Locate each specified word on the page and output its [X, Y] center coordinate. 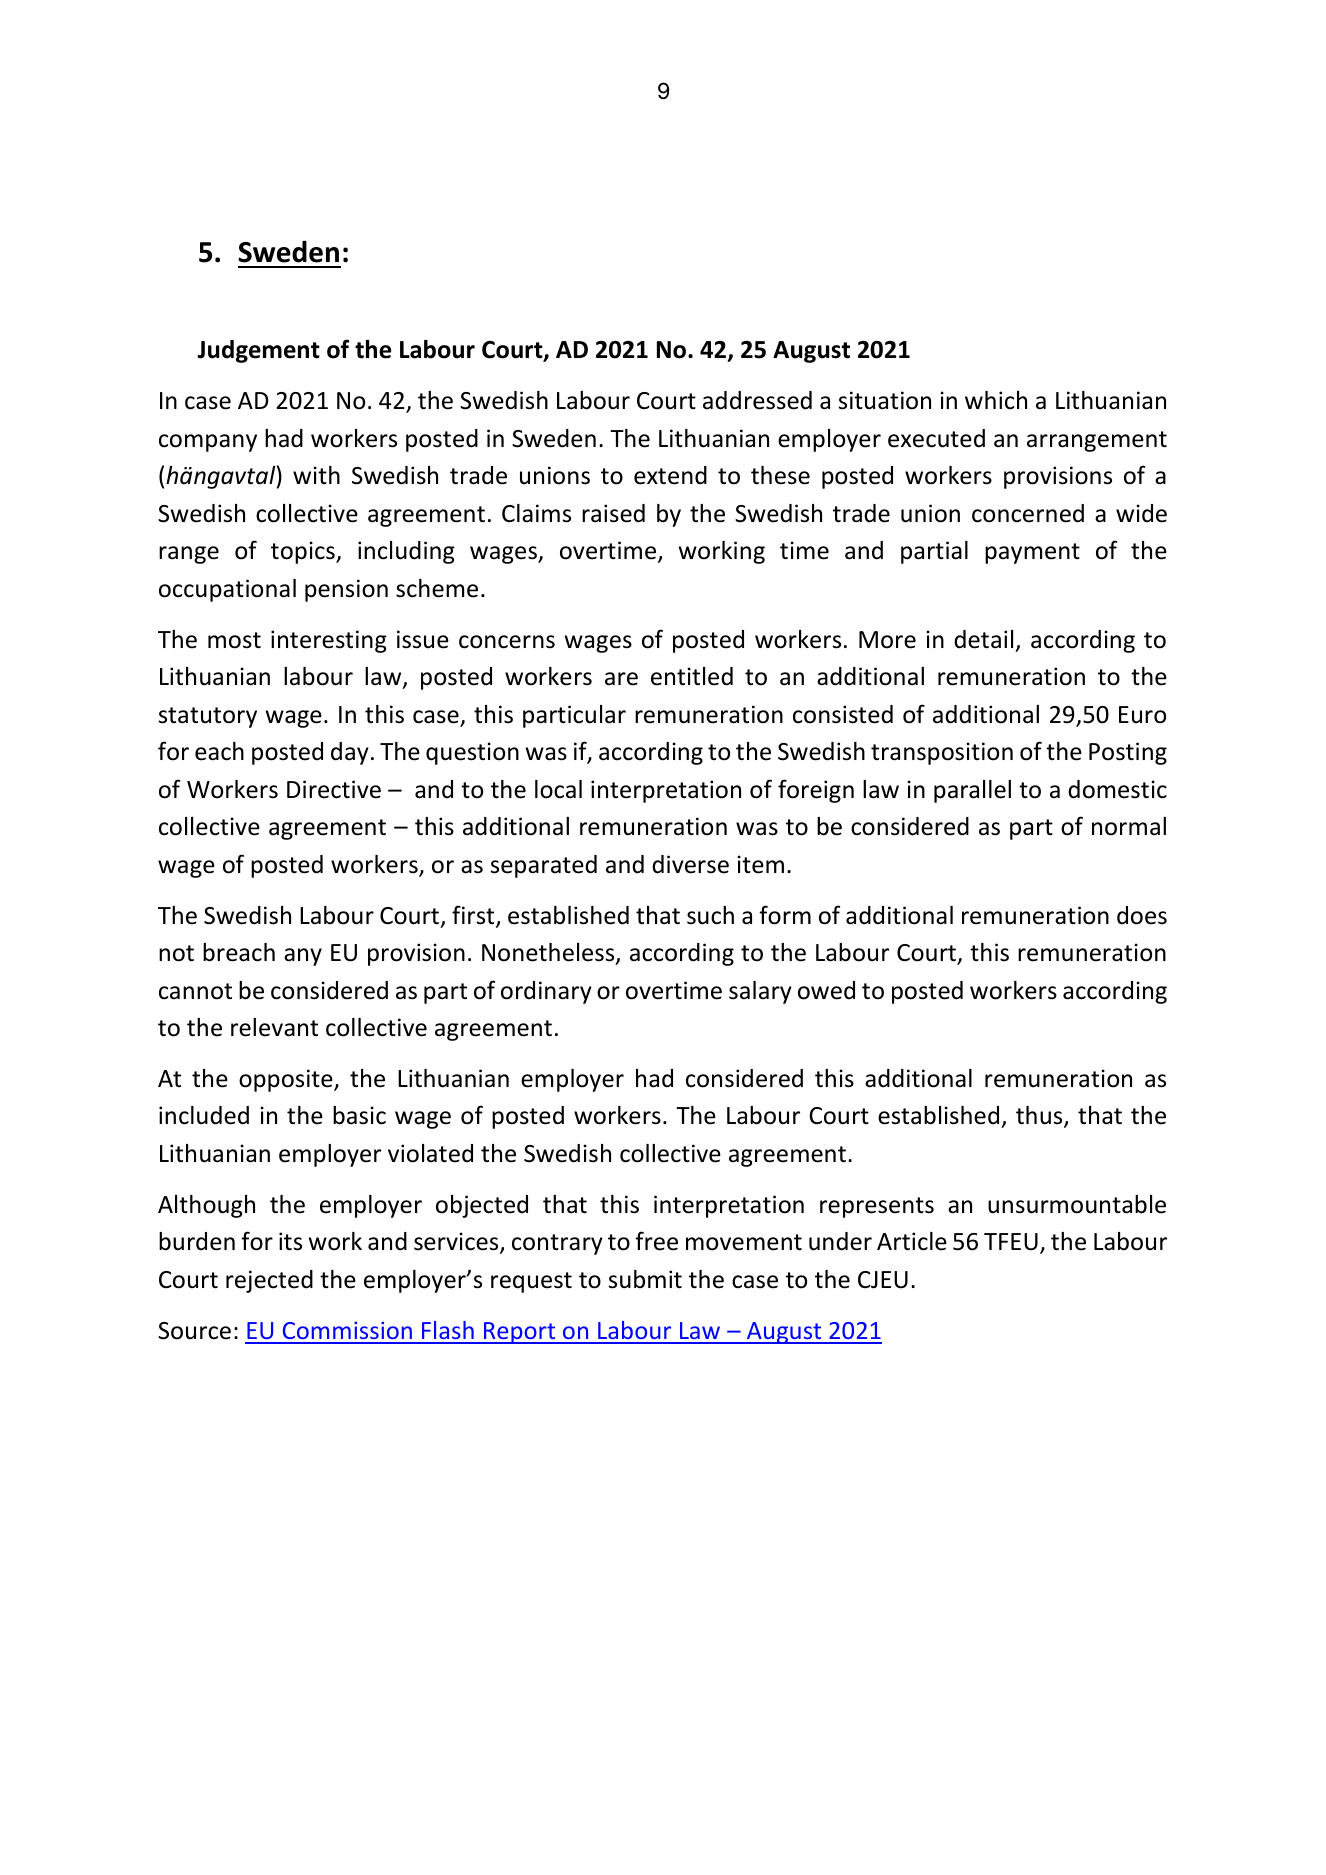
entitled [692, 676]
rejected [269, 1281]
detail [983, 639]
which [996, 400]
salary [760, 992]
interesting [329, 641]
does [1142, 915]
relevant [274, 1027]
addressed [757, 400]
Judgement [258, 351]
